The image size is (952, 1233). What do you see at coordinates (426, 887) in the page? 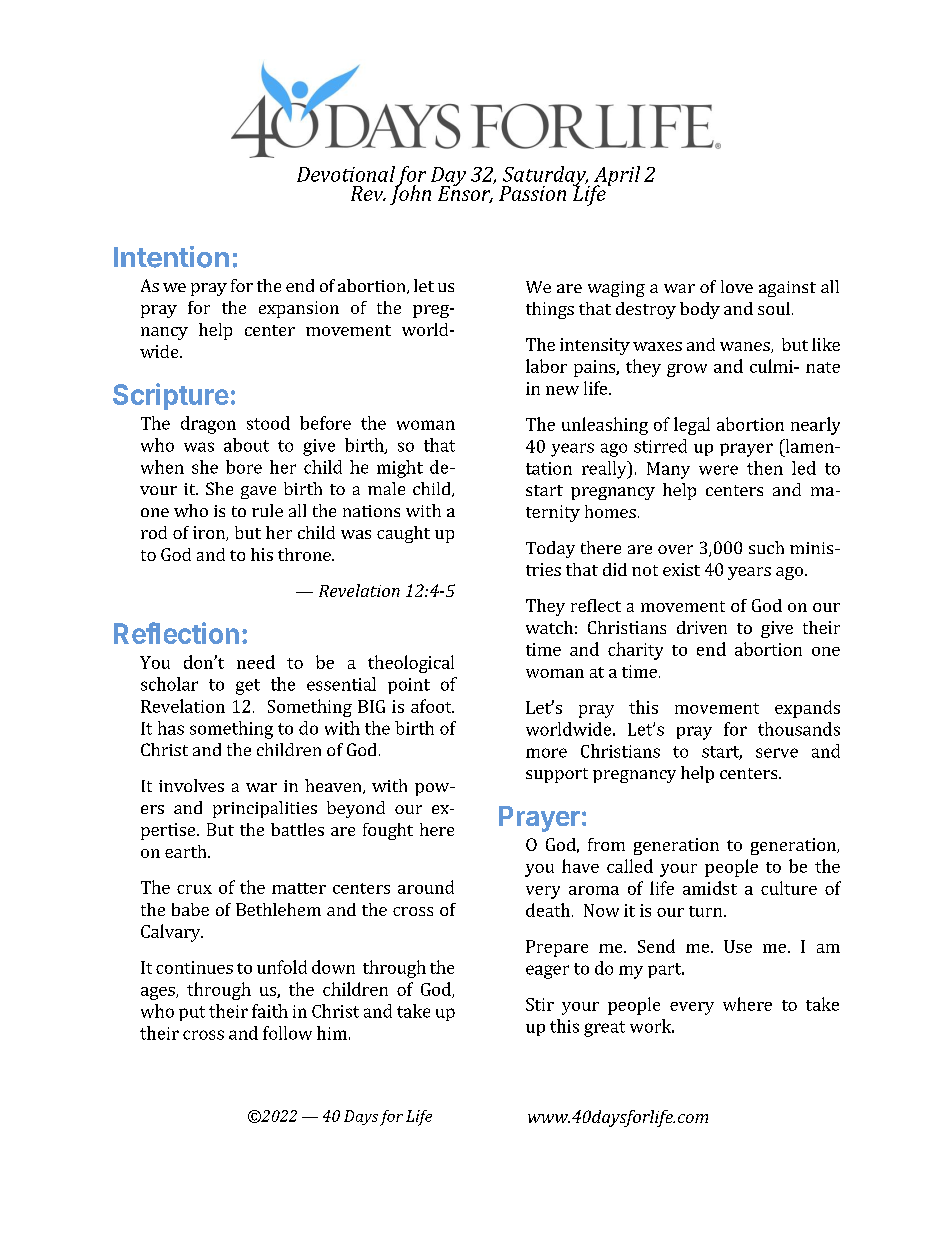
I see `around` at bounding box center [426, 887].
